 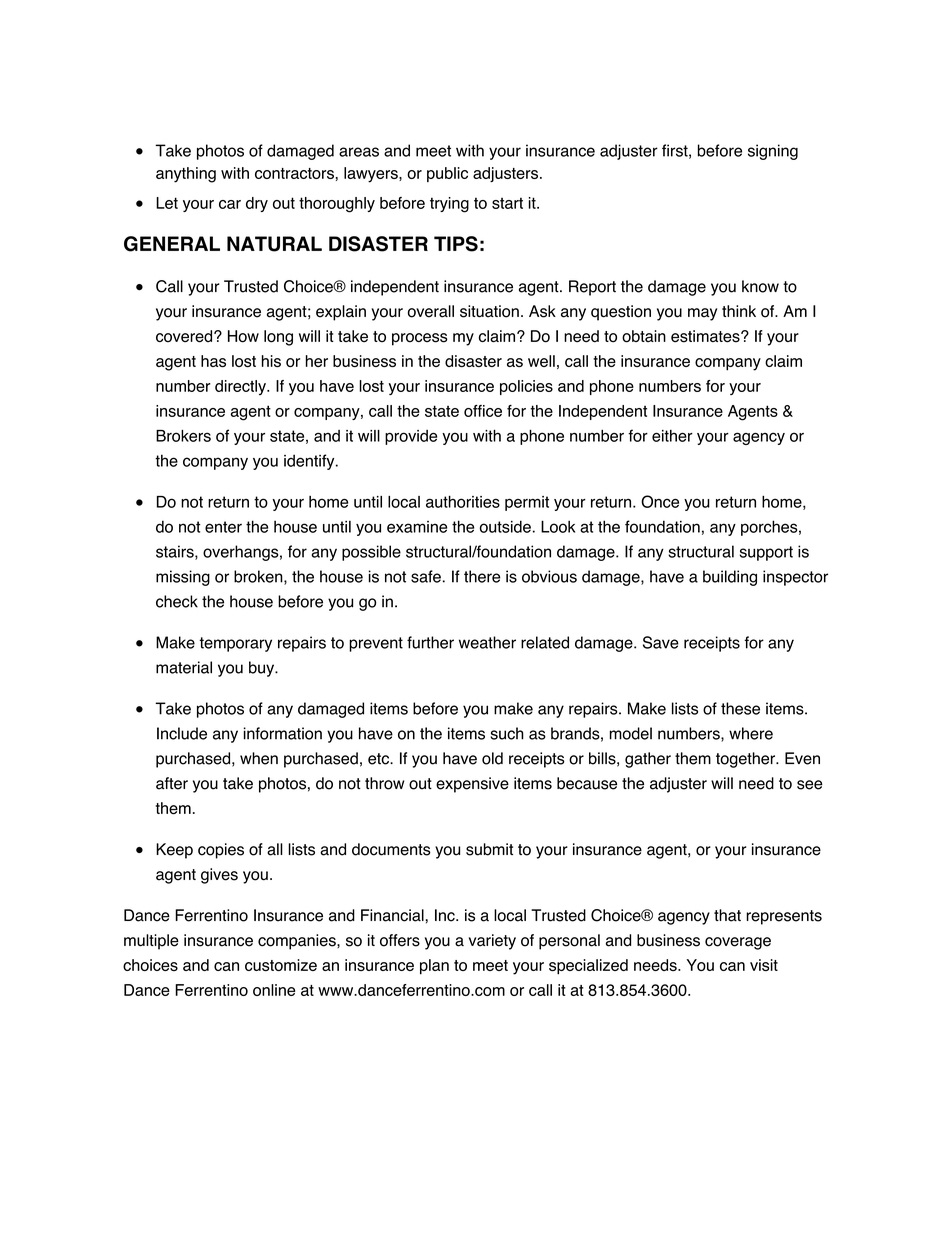 I want to click on customize, so click(x=281, y=965).
